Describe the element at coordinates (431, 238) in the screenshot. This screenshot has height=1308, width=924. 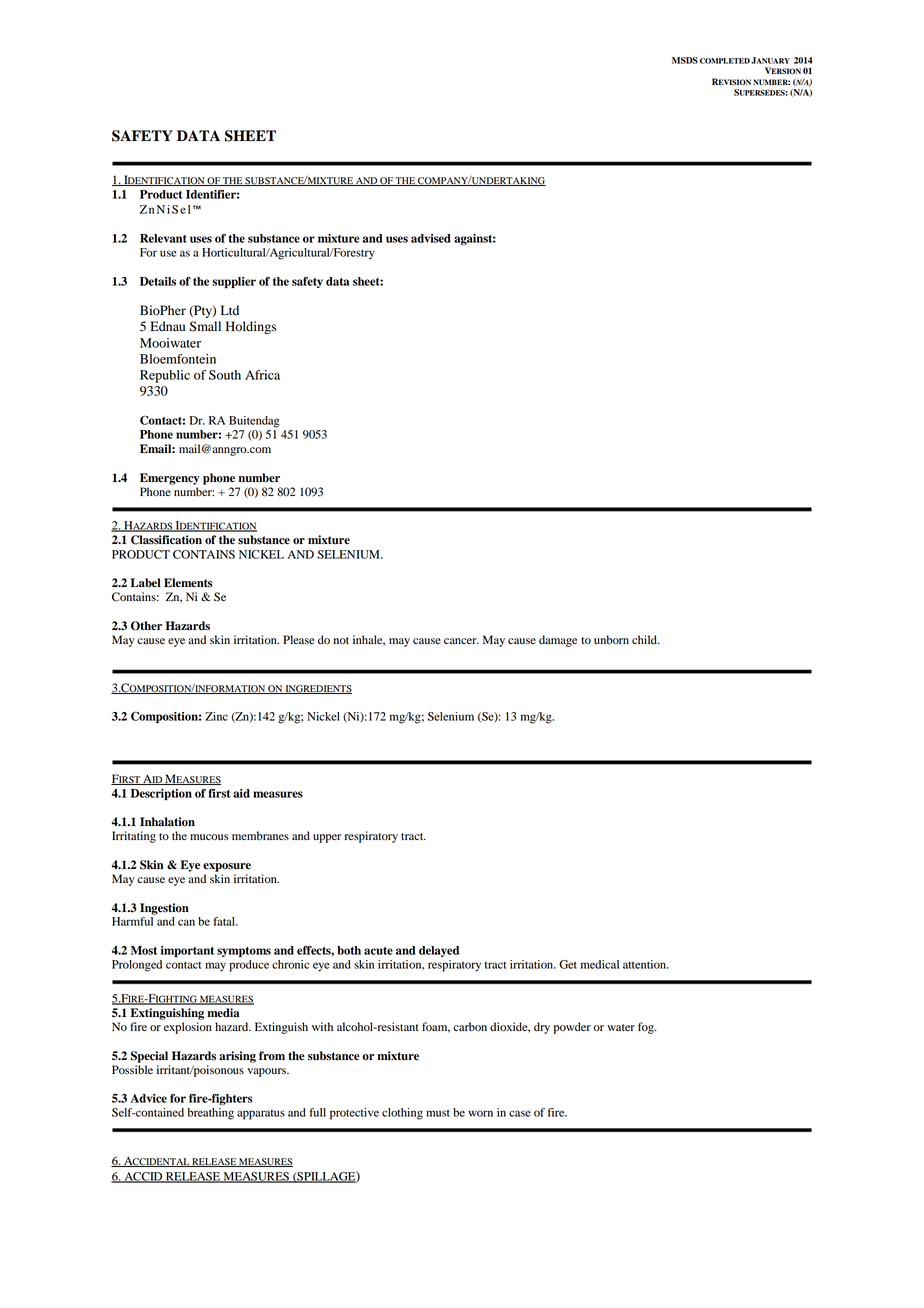
I see `advised` at that location.
